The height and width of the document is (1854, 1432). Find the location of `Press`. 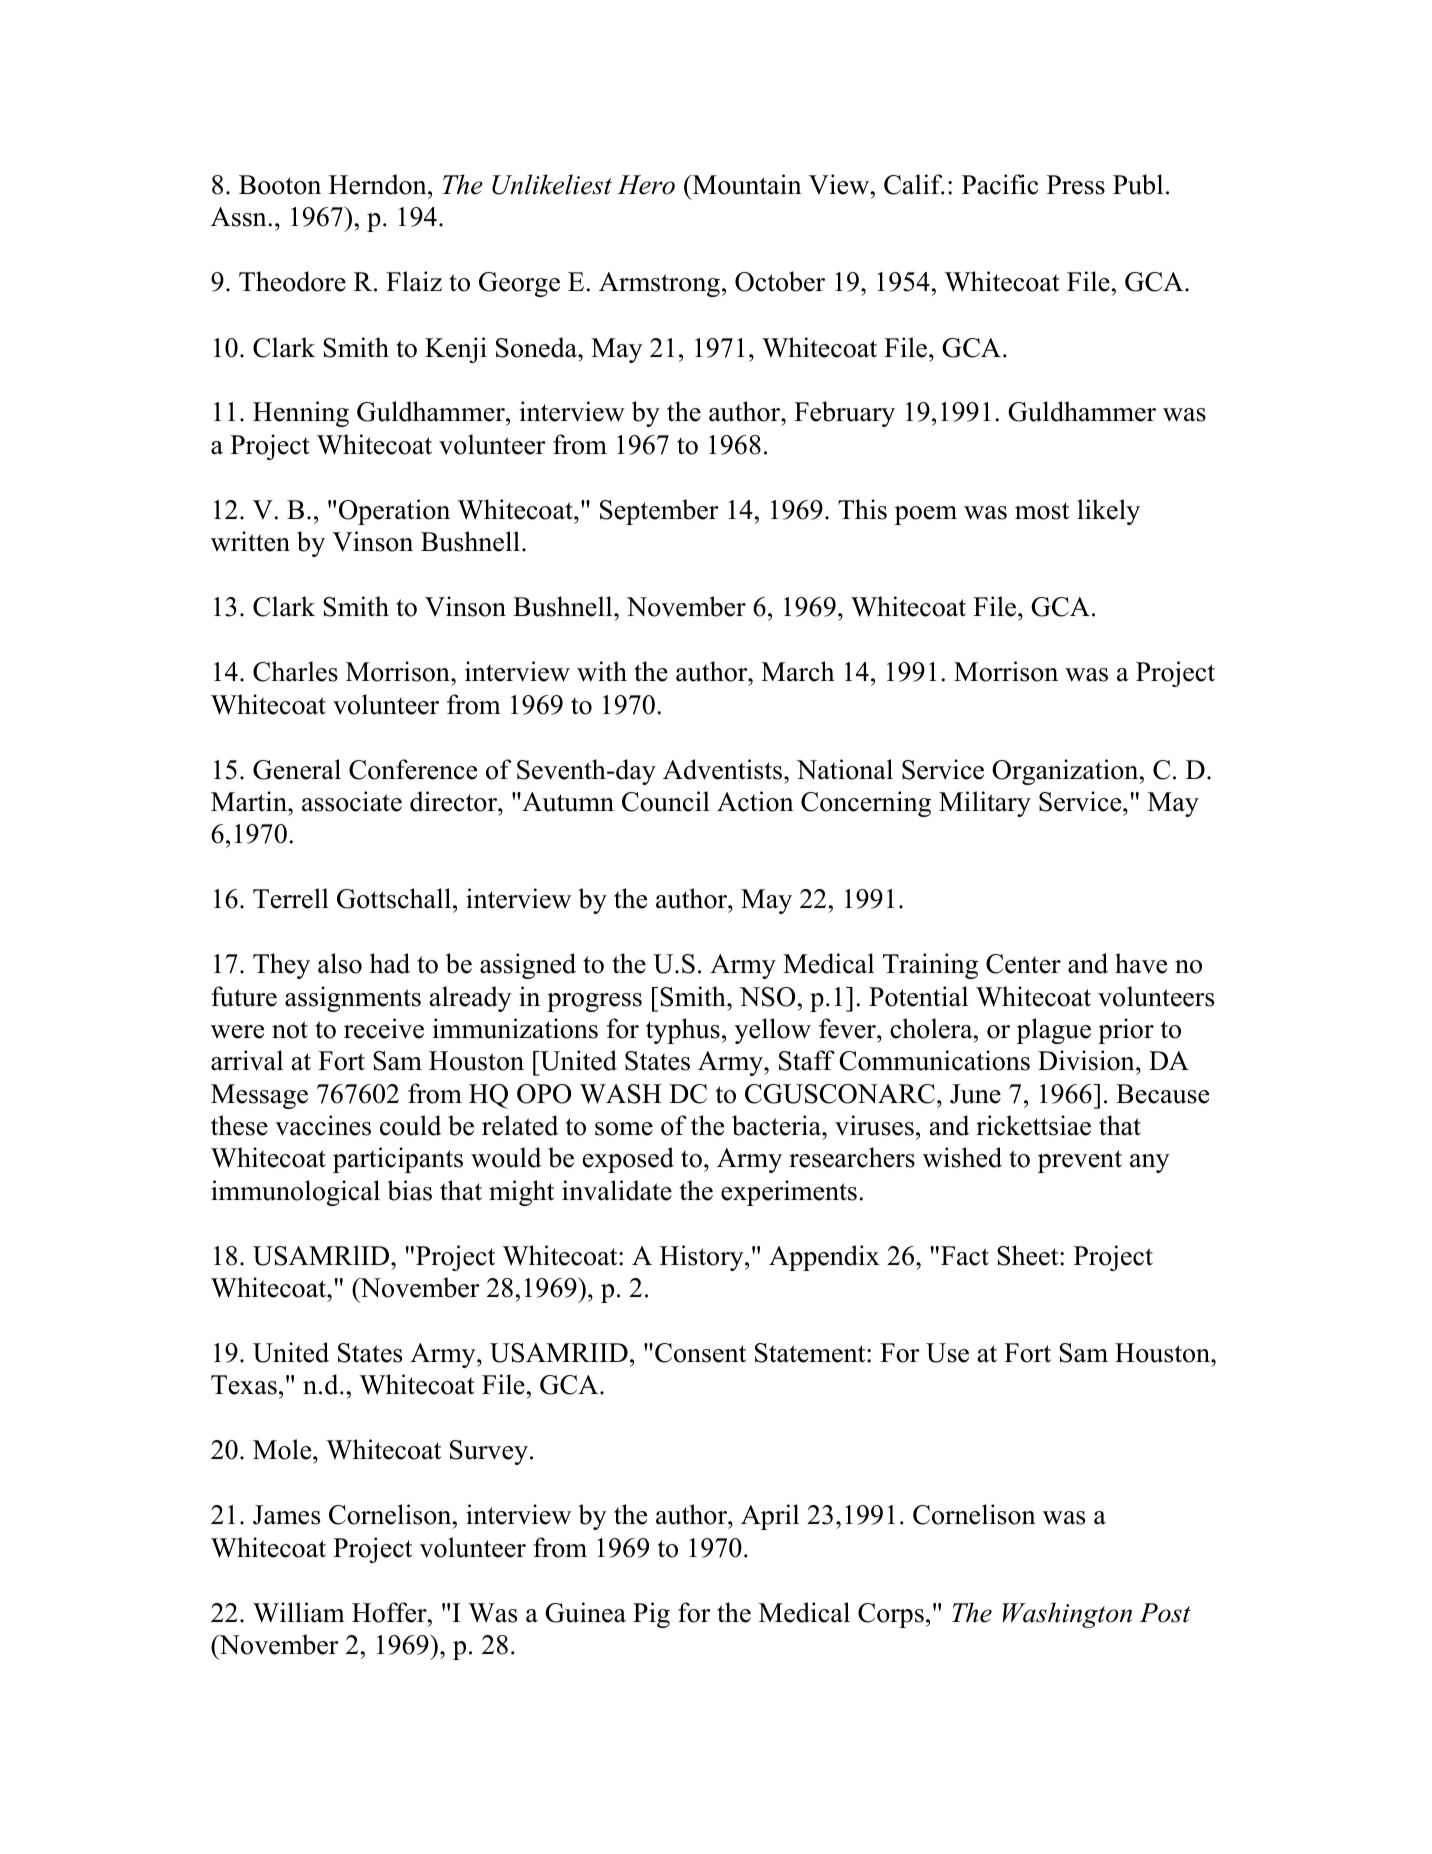

Press is located at coordinates (1076, 185).
